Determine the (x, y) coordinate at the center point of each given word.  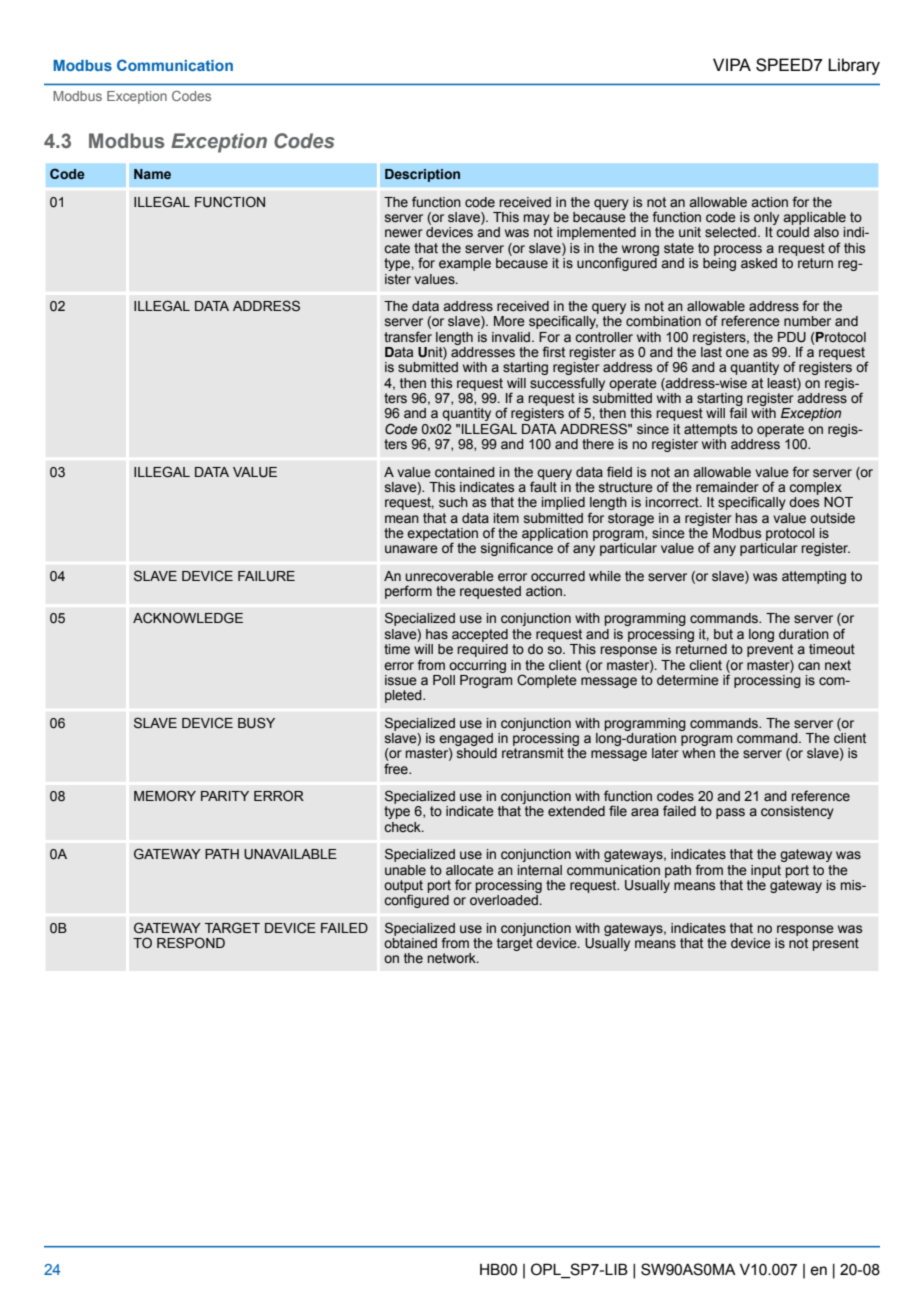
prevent (770, 650)
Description (422, 175)
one (737, 353)
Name (152, 174)
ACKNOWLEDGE (188, 617)
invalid (512, 337)
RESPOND (191, 943)
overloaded (504, 900)
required (482, 650)
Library (854, 66)
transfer (408, 337)
